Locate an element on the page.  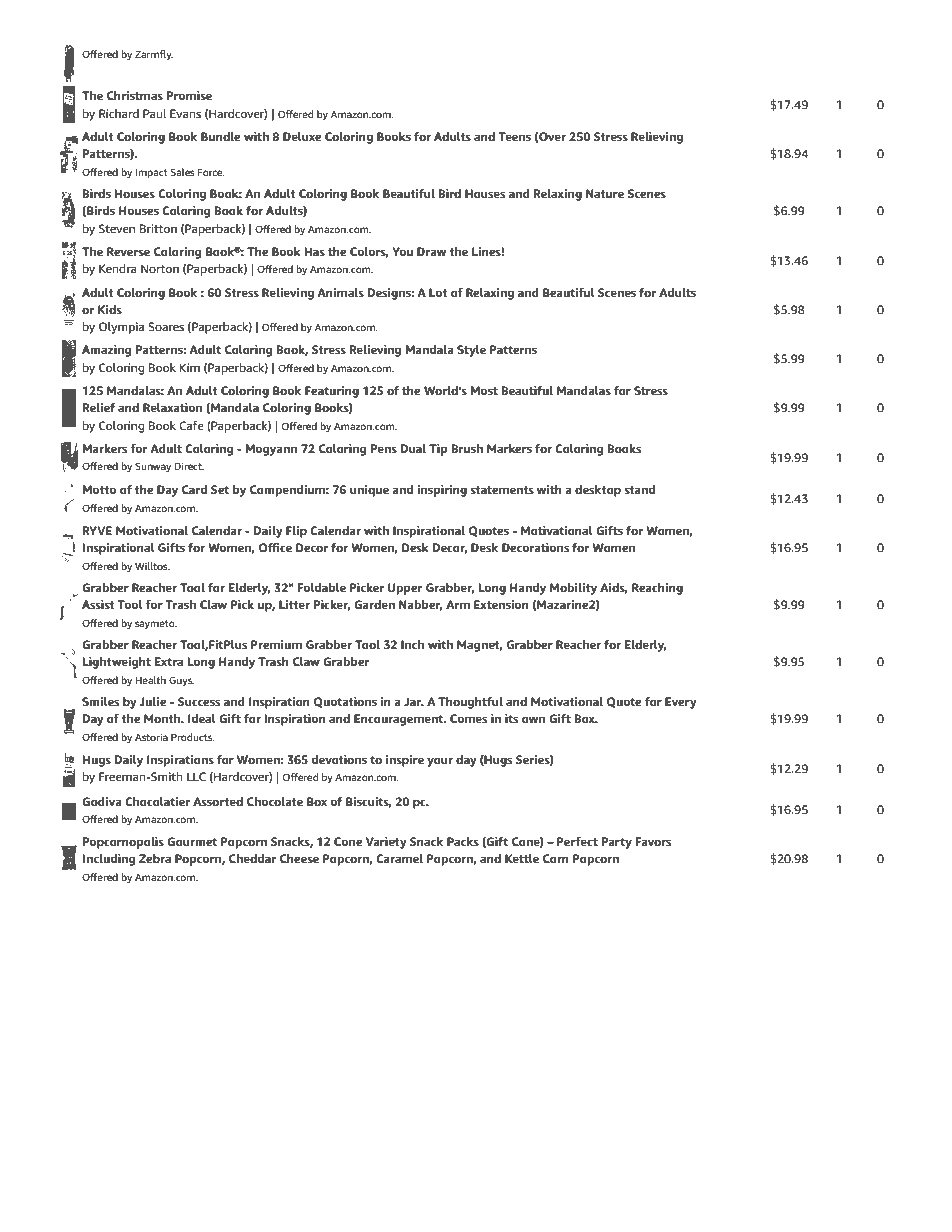
Soares is located at coordinates (166, 326).
